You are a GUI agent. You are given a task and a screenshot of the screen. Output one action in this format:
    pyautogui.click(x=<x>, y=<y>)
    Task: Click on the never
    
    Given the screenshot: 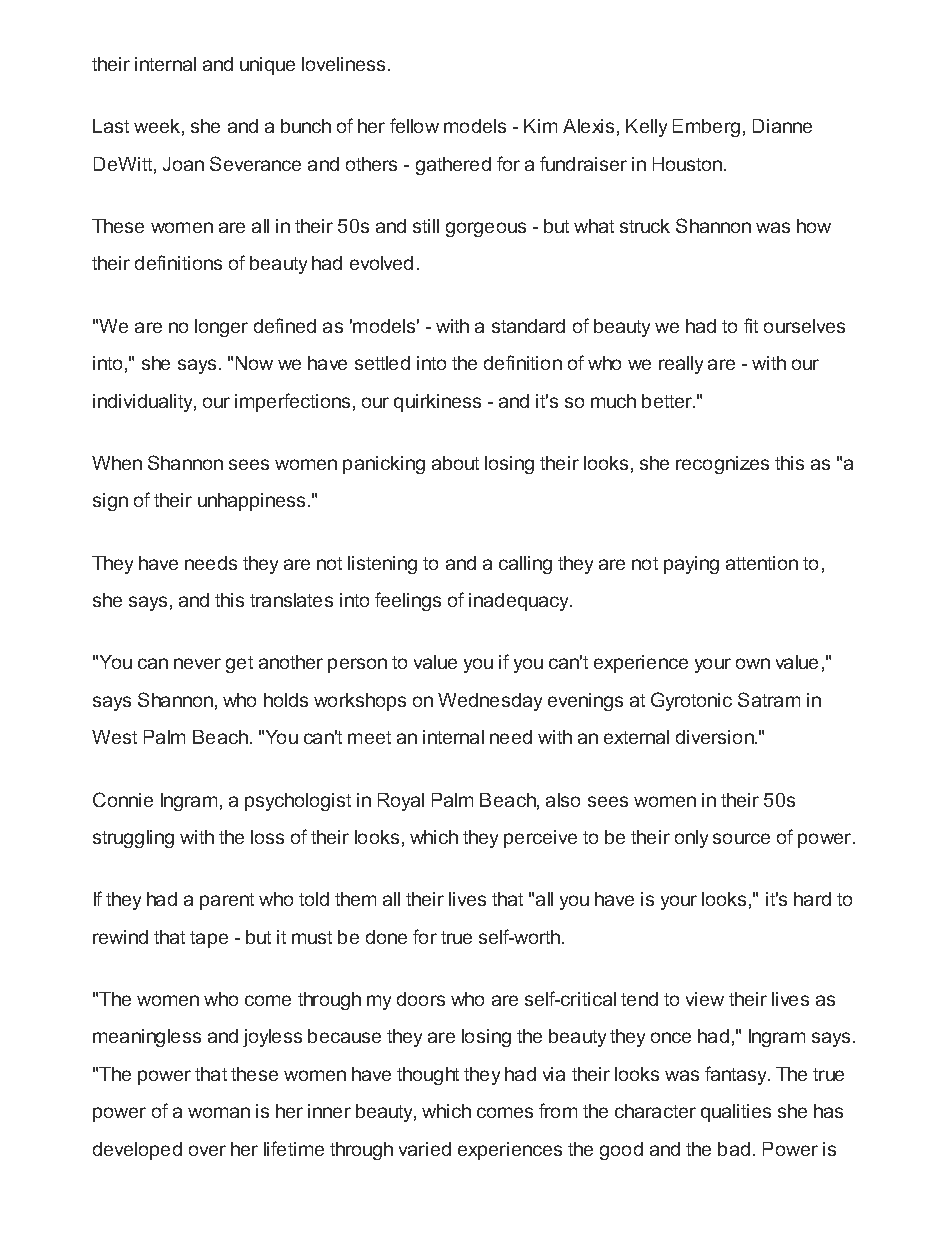 What is the action you would take?
    pyautogui.click(x=197, y=663)
